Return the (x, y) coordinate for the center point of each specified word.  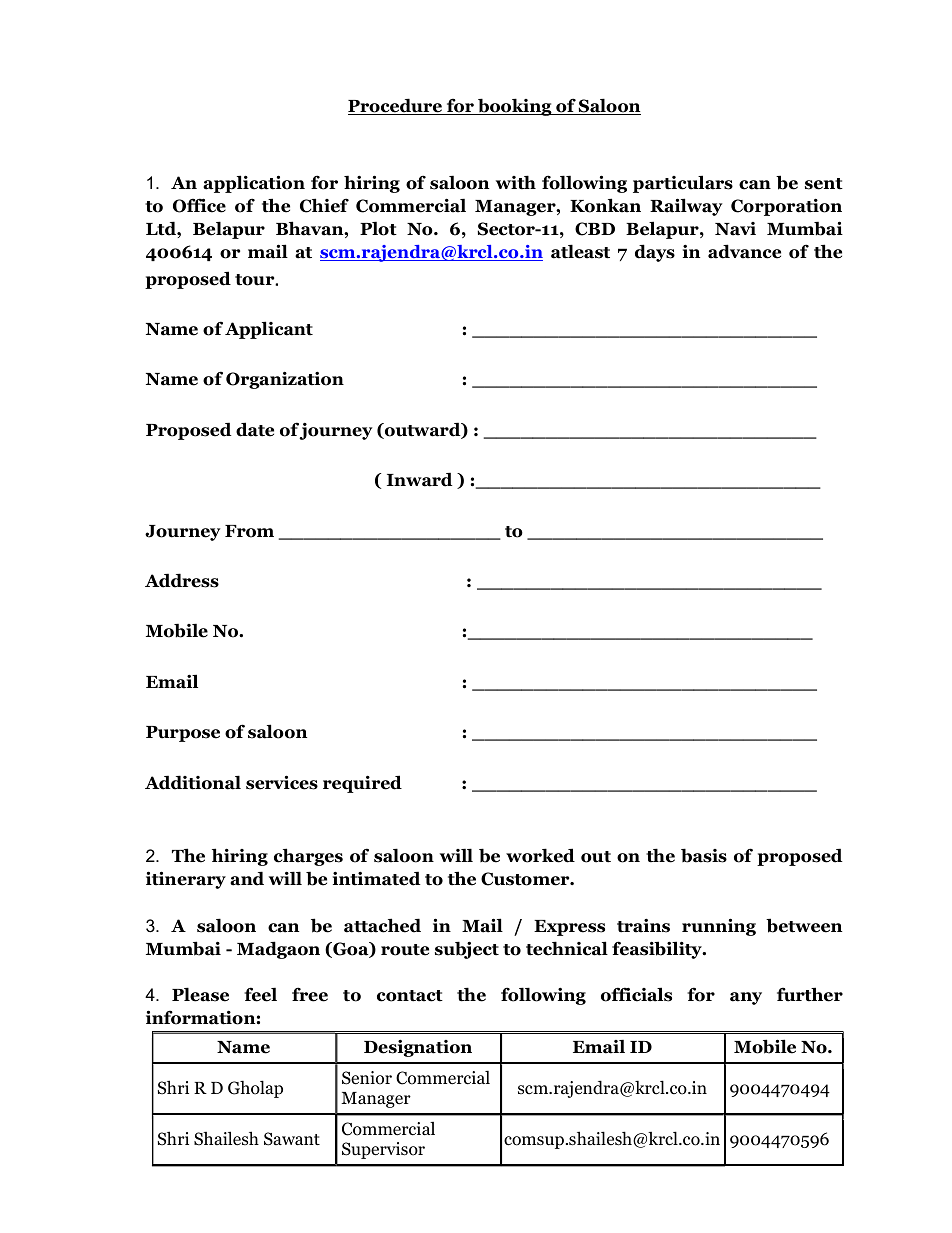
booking (515, 107)
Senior (367, 1078)
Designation (418, 1048)
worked (540, 855)
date (255, 429)
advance (744, 251)
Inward (419, 479)
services (282, 782)
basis (704, 855)
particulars (683, 184)
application (254, 184)
